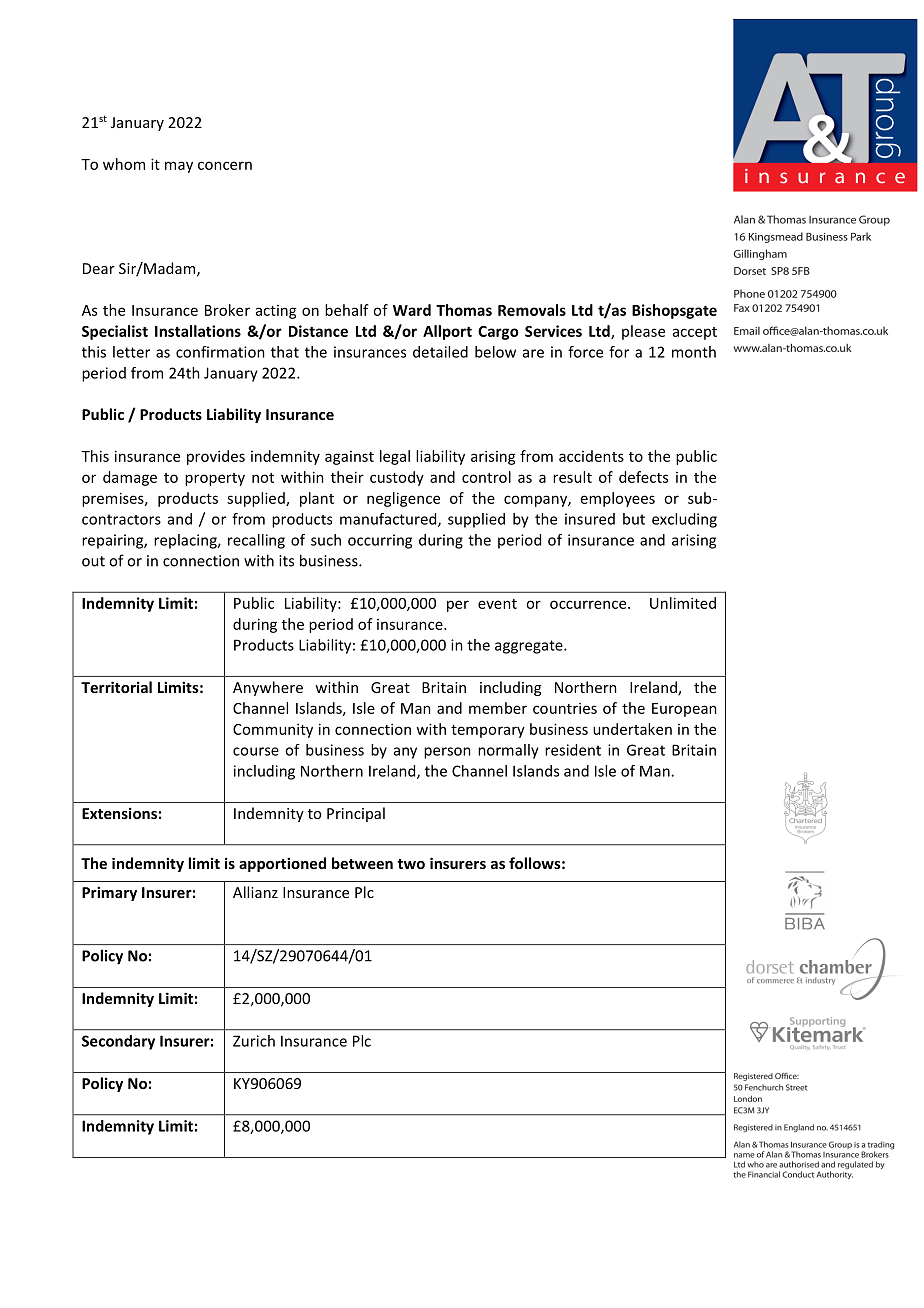  Describe the element at coordinates (412, 310) in the screenshot. I see `Ward` at that location.
